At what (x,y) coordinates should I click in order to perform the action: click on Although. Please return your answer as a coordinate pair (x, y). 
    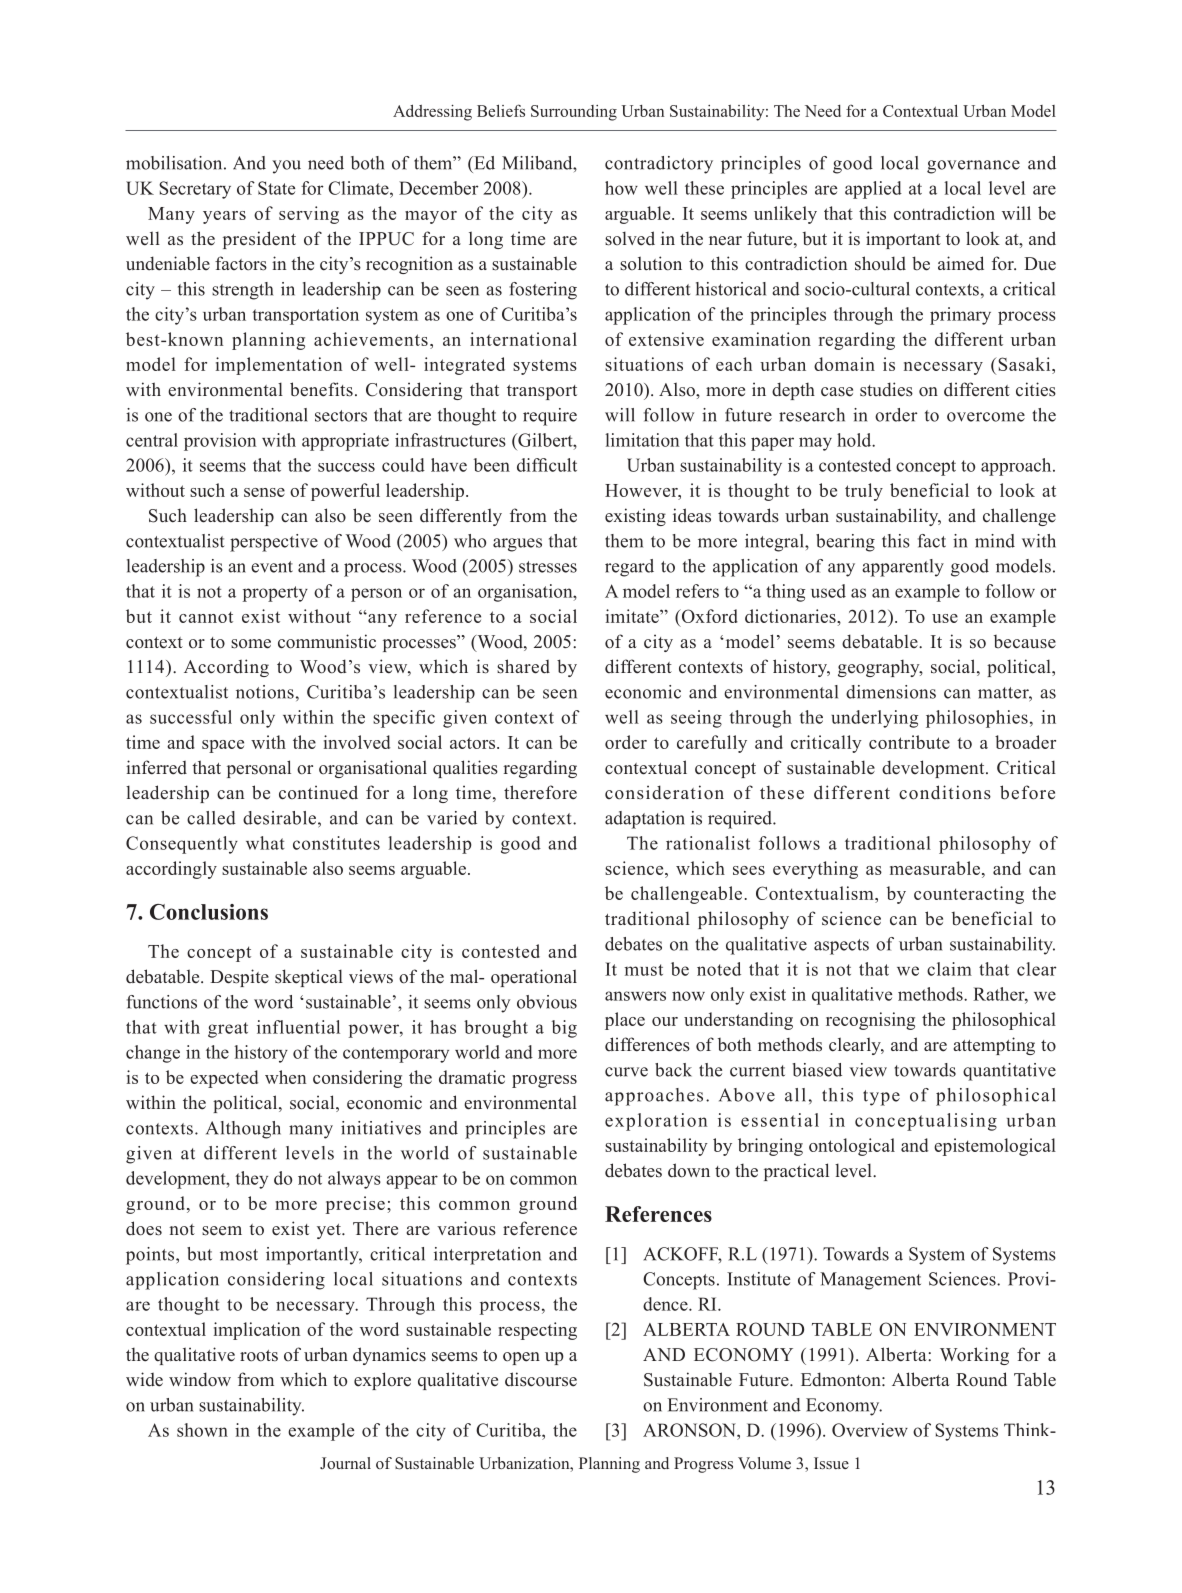
    Looking at the image, I should click on (243, 1130).
